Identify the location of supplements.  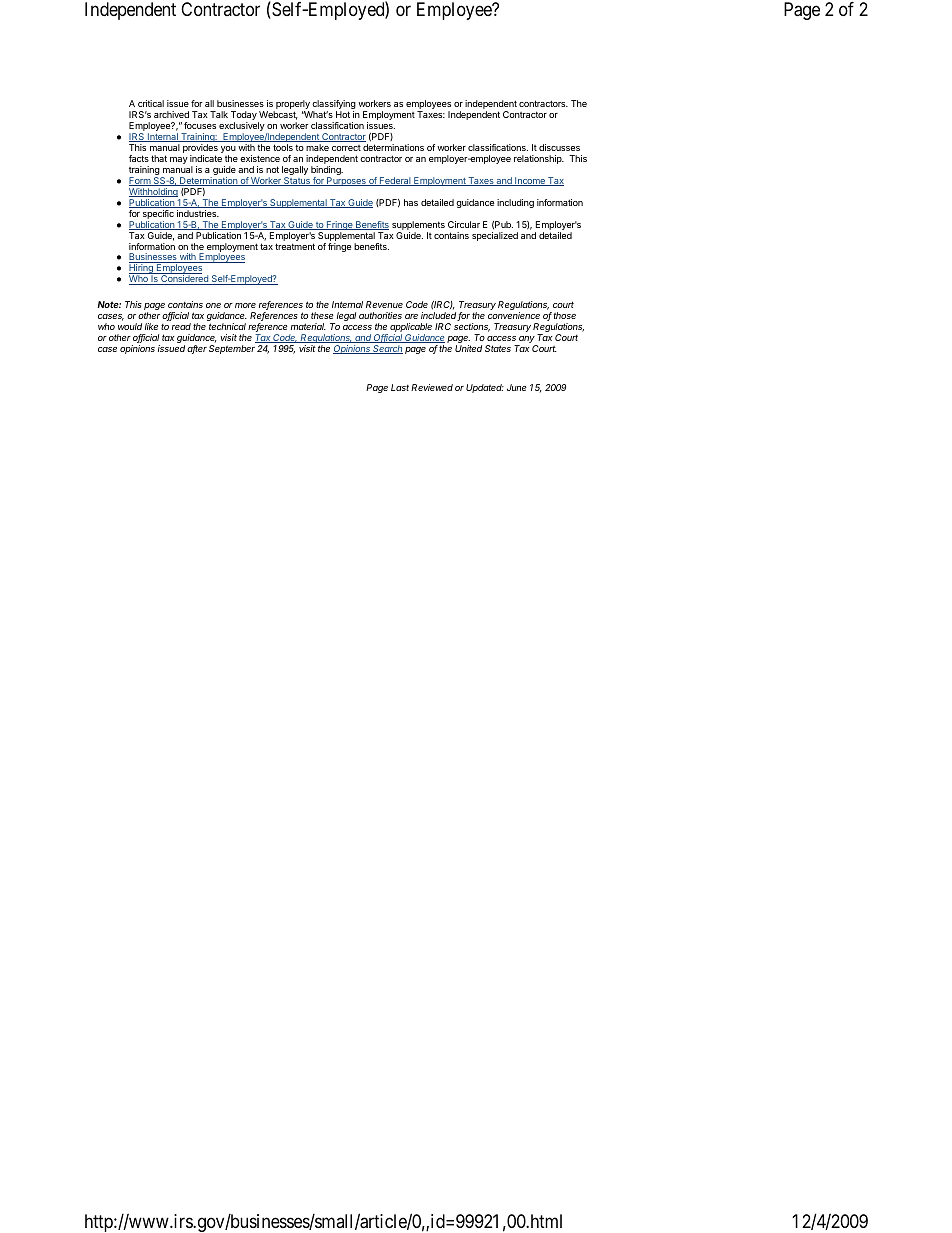
(418, 225).
